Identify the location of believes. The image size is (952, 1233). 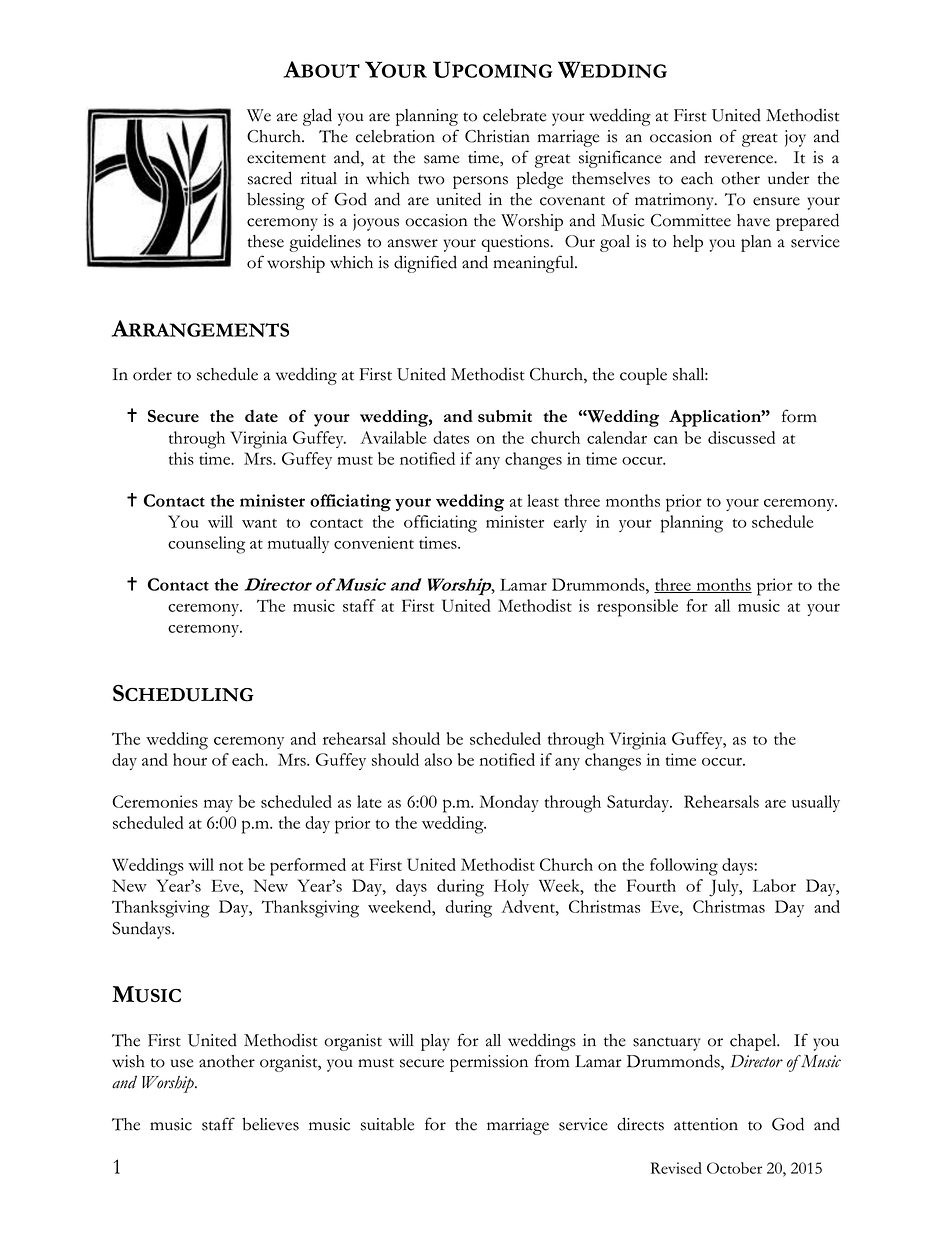
(270, 1124).
